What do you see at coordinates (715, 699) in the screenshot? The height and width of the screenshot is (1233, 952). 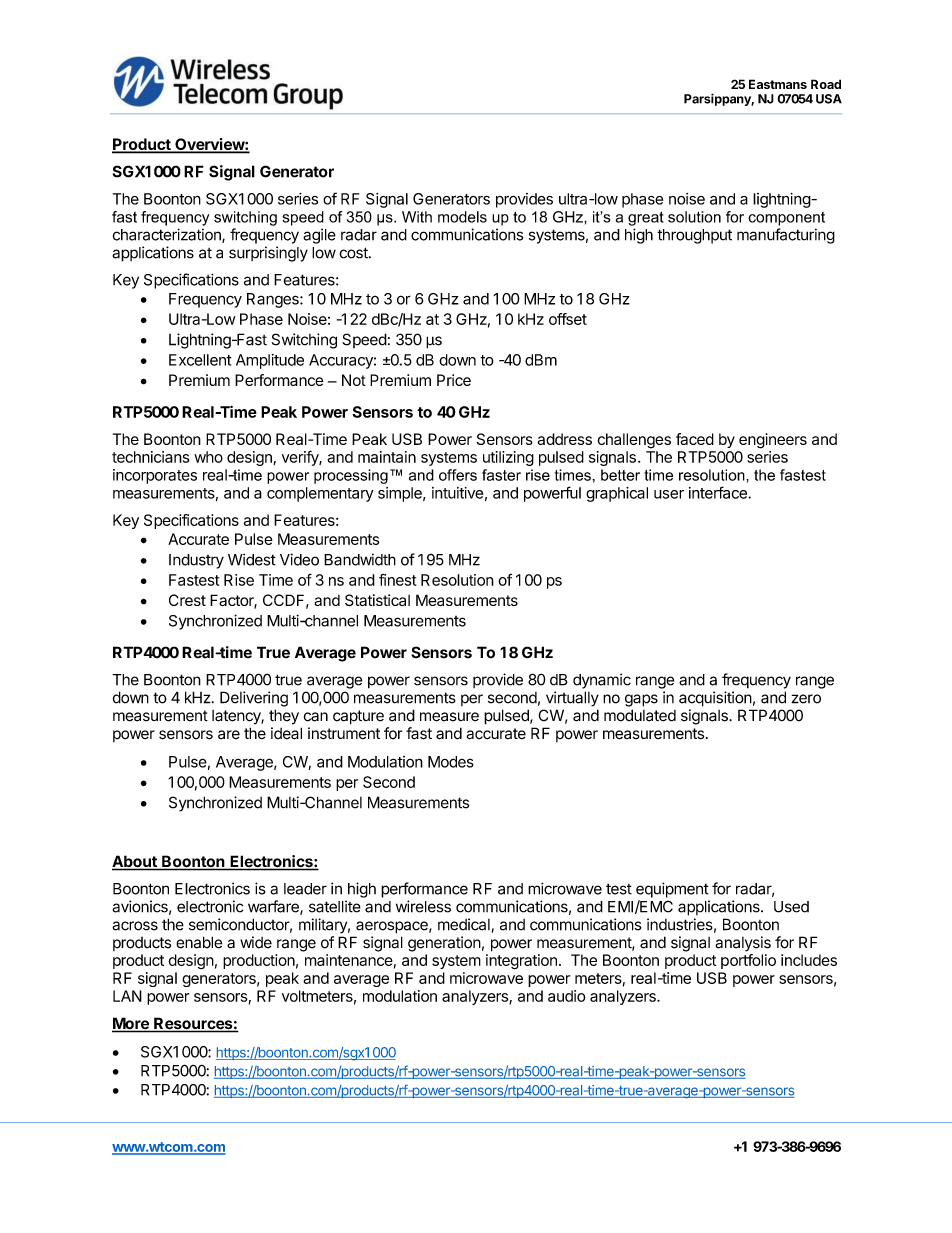 I see `acquisition` at bounding box center [715, 699].
